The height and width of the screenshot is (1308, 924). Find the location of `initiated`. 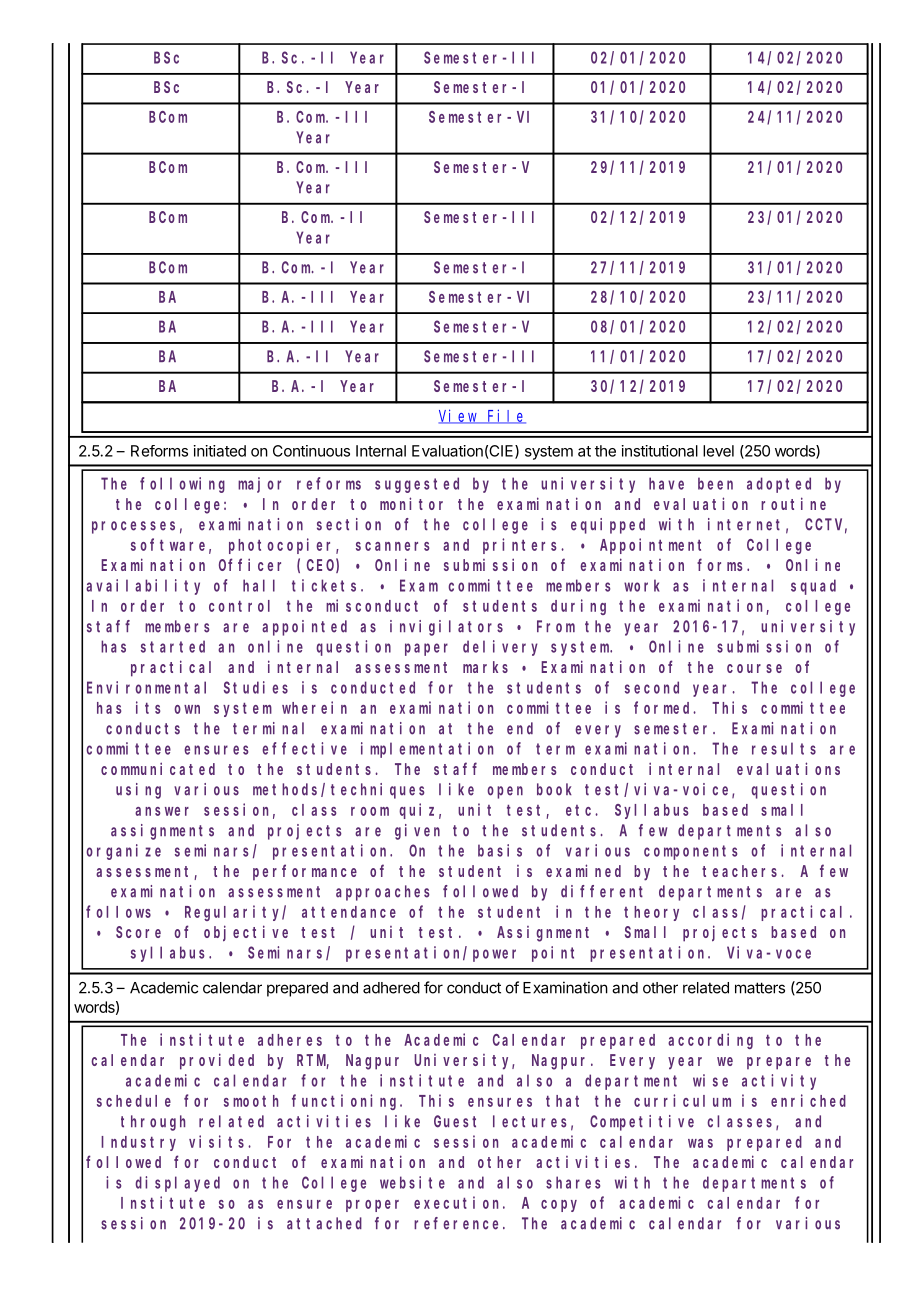

initiated is located at coordinates (220, 451).
